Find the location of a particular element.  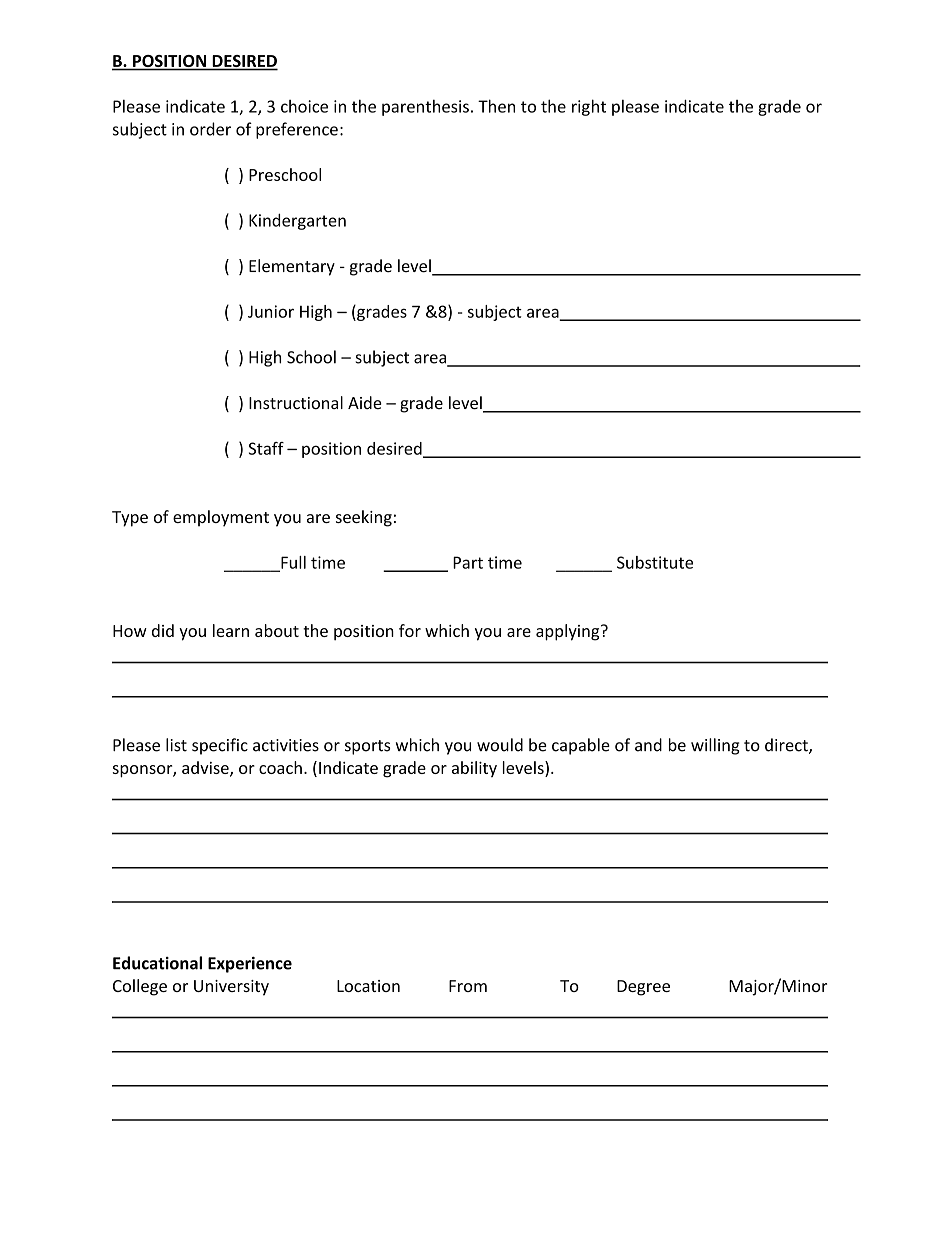

From is located at coordinates (468, 986).
